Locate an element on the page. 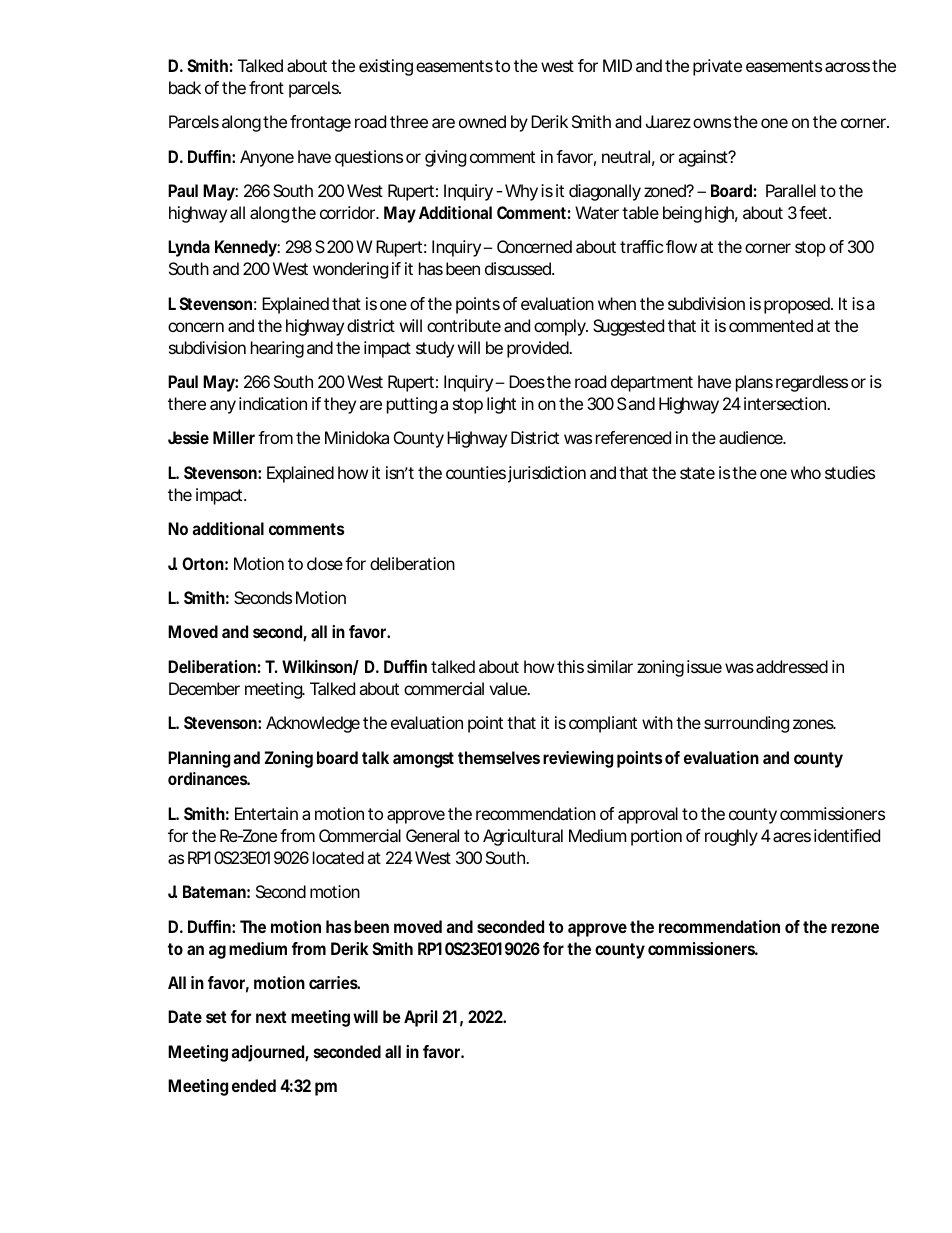 Image resolution: width=952 pixels, height=1233 pixels. private is located at coordinates (717, 67).
